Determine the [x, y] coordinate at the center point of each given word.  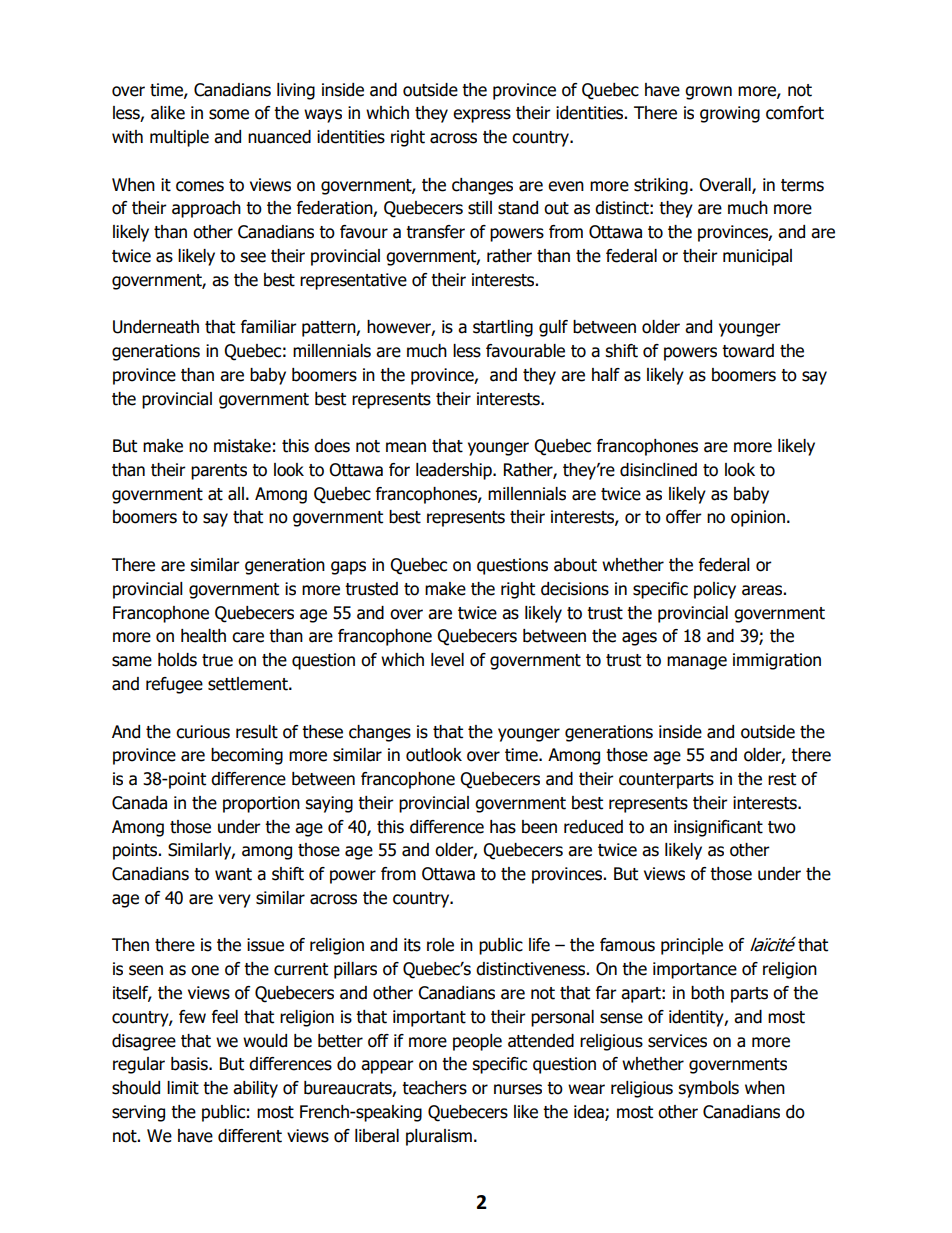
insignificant [718, 828]
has [503, 827]
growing [730, 114]
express [482, 116]
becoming [247, 756]
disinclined [658, 470]
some [229, 114]
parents [219, 472]
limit [183, 1088]
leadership [455, 471]
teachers [434, 1088]
